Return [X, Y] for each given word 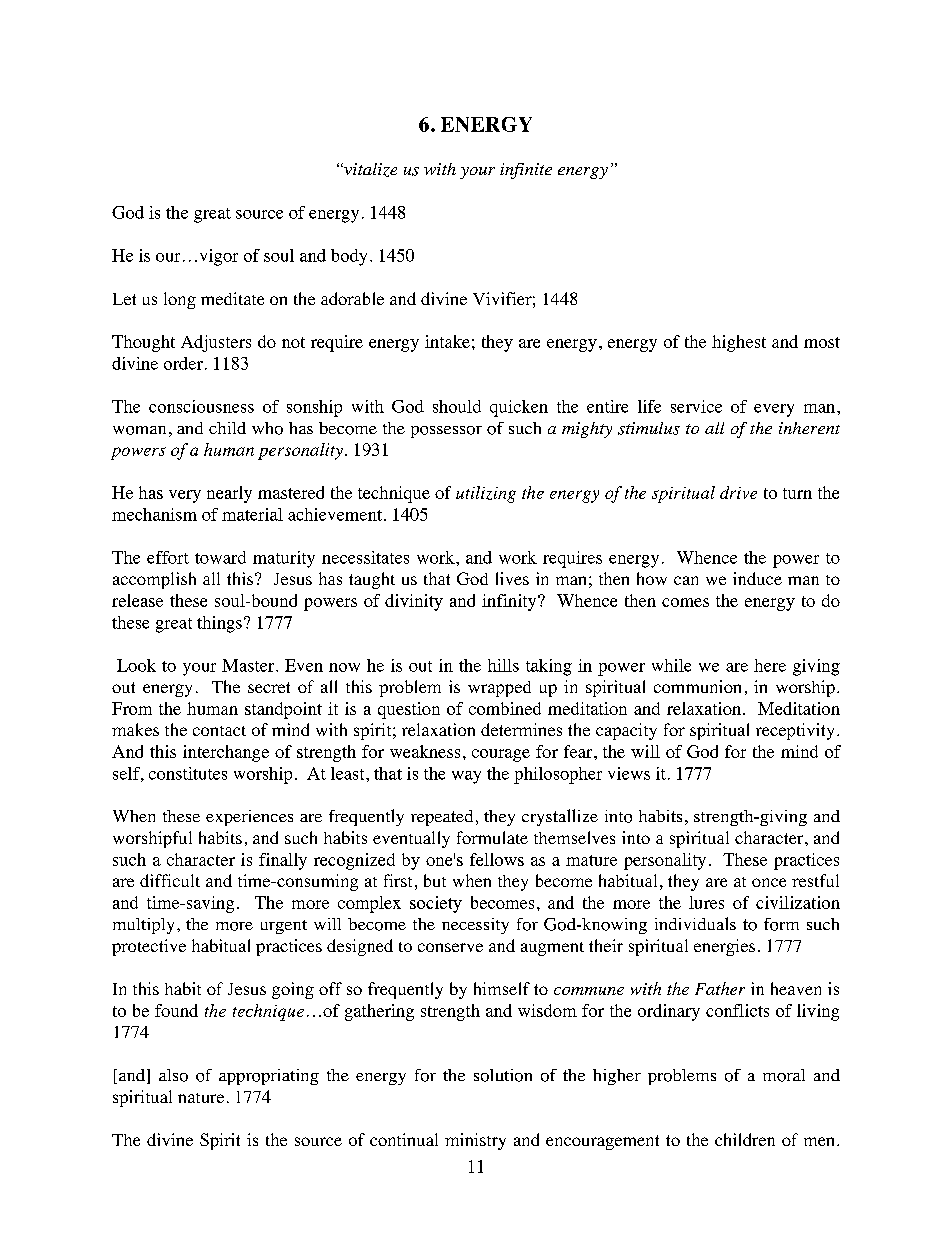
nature [201, 1098]
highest [739, 343]
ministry [475, 1141]
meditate [232, 298]
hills [503, 665]
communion [697, 686]
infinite [526, 171]
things [219, 624]
